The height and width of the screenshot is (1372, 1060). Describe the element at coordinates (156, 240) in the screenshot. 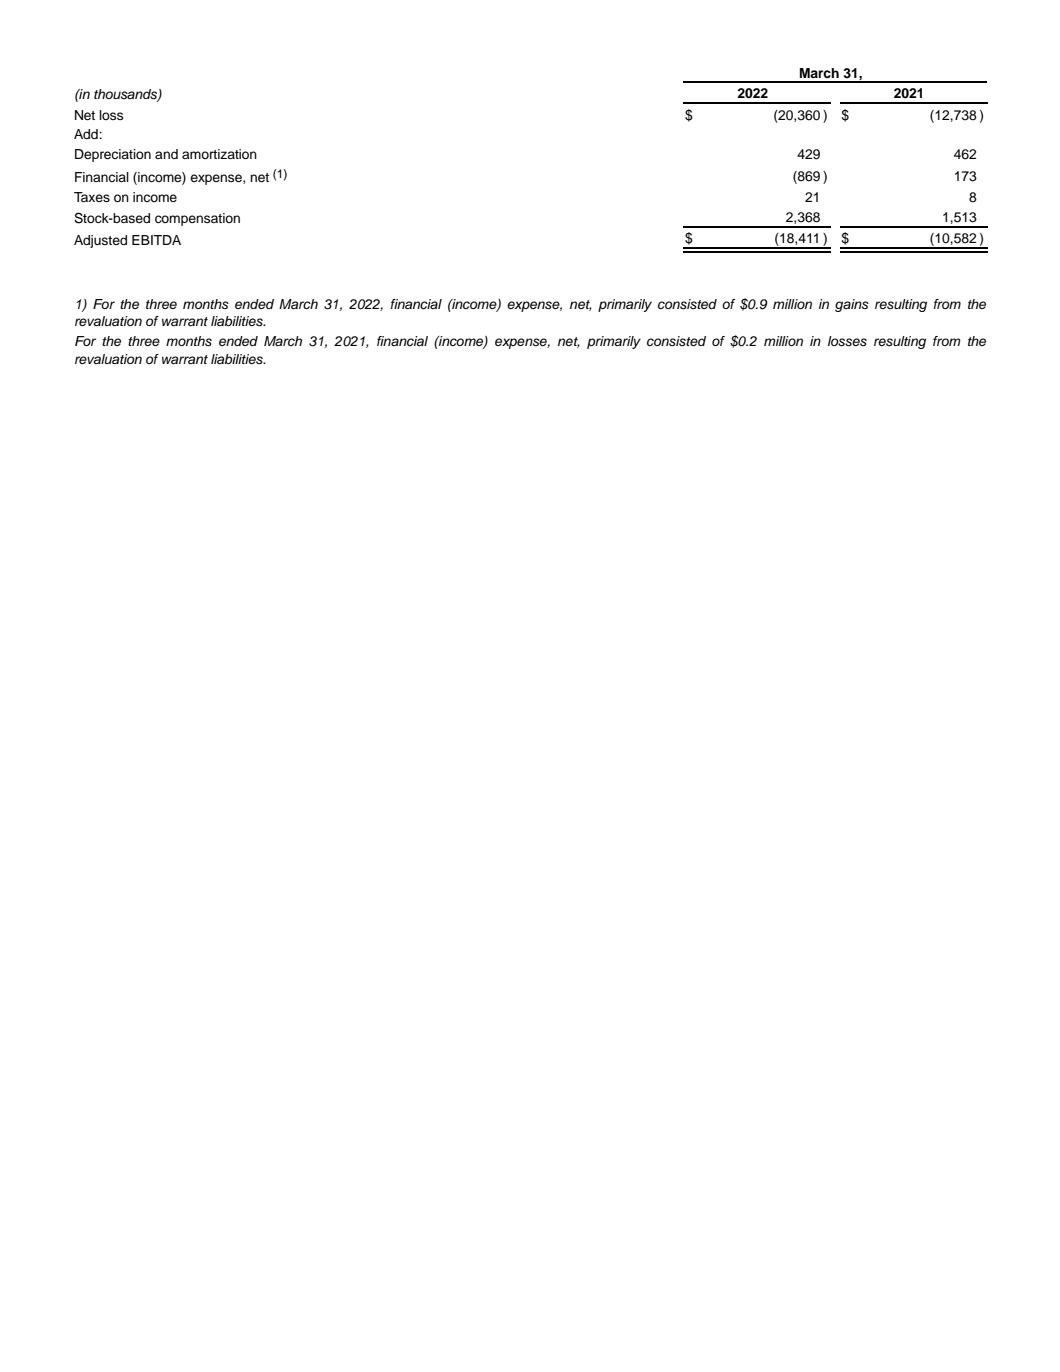

I see `EBITDA` at that location.
